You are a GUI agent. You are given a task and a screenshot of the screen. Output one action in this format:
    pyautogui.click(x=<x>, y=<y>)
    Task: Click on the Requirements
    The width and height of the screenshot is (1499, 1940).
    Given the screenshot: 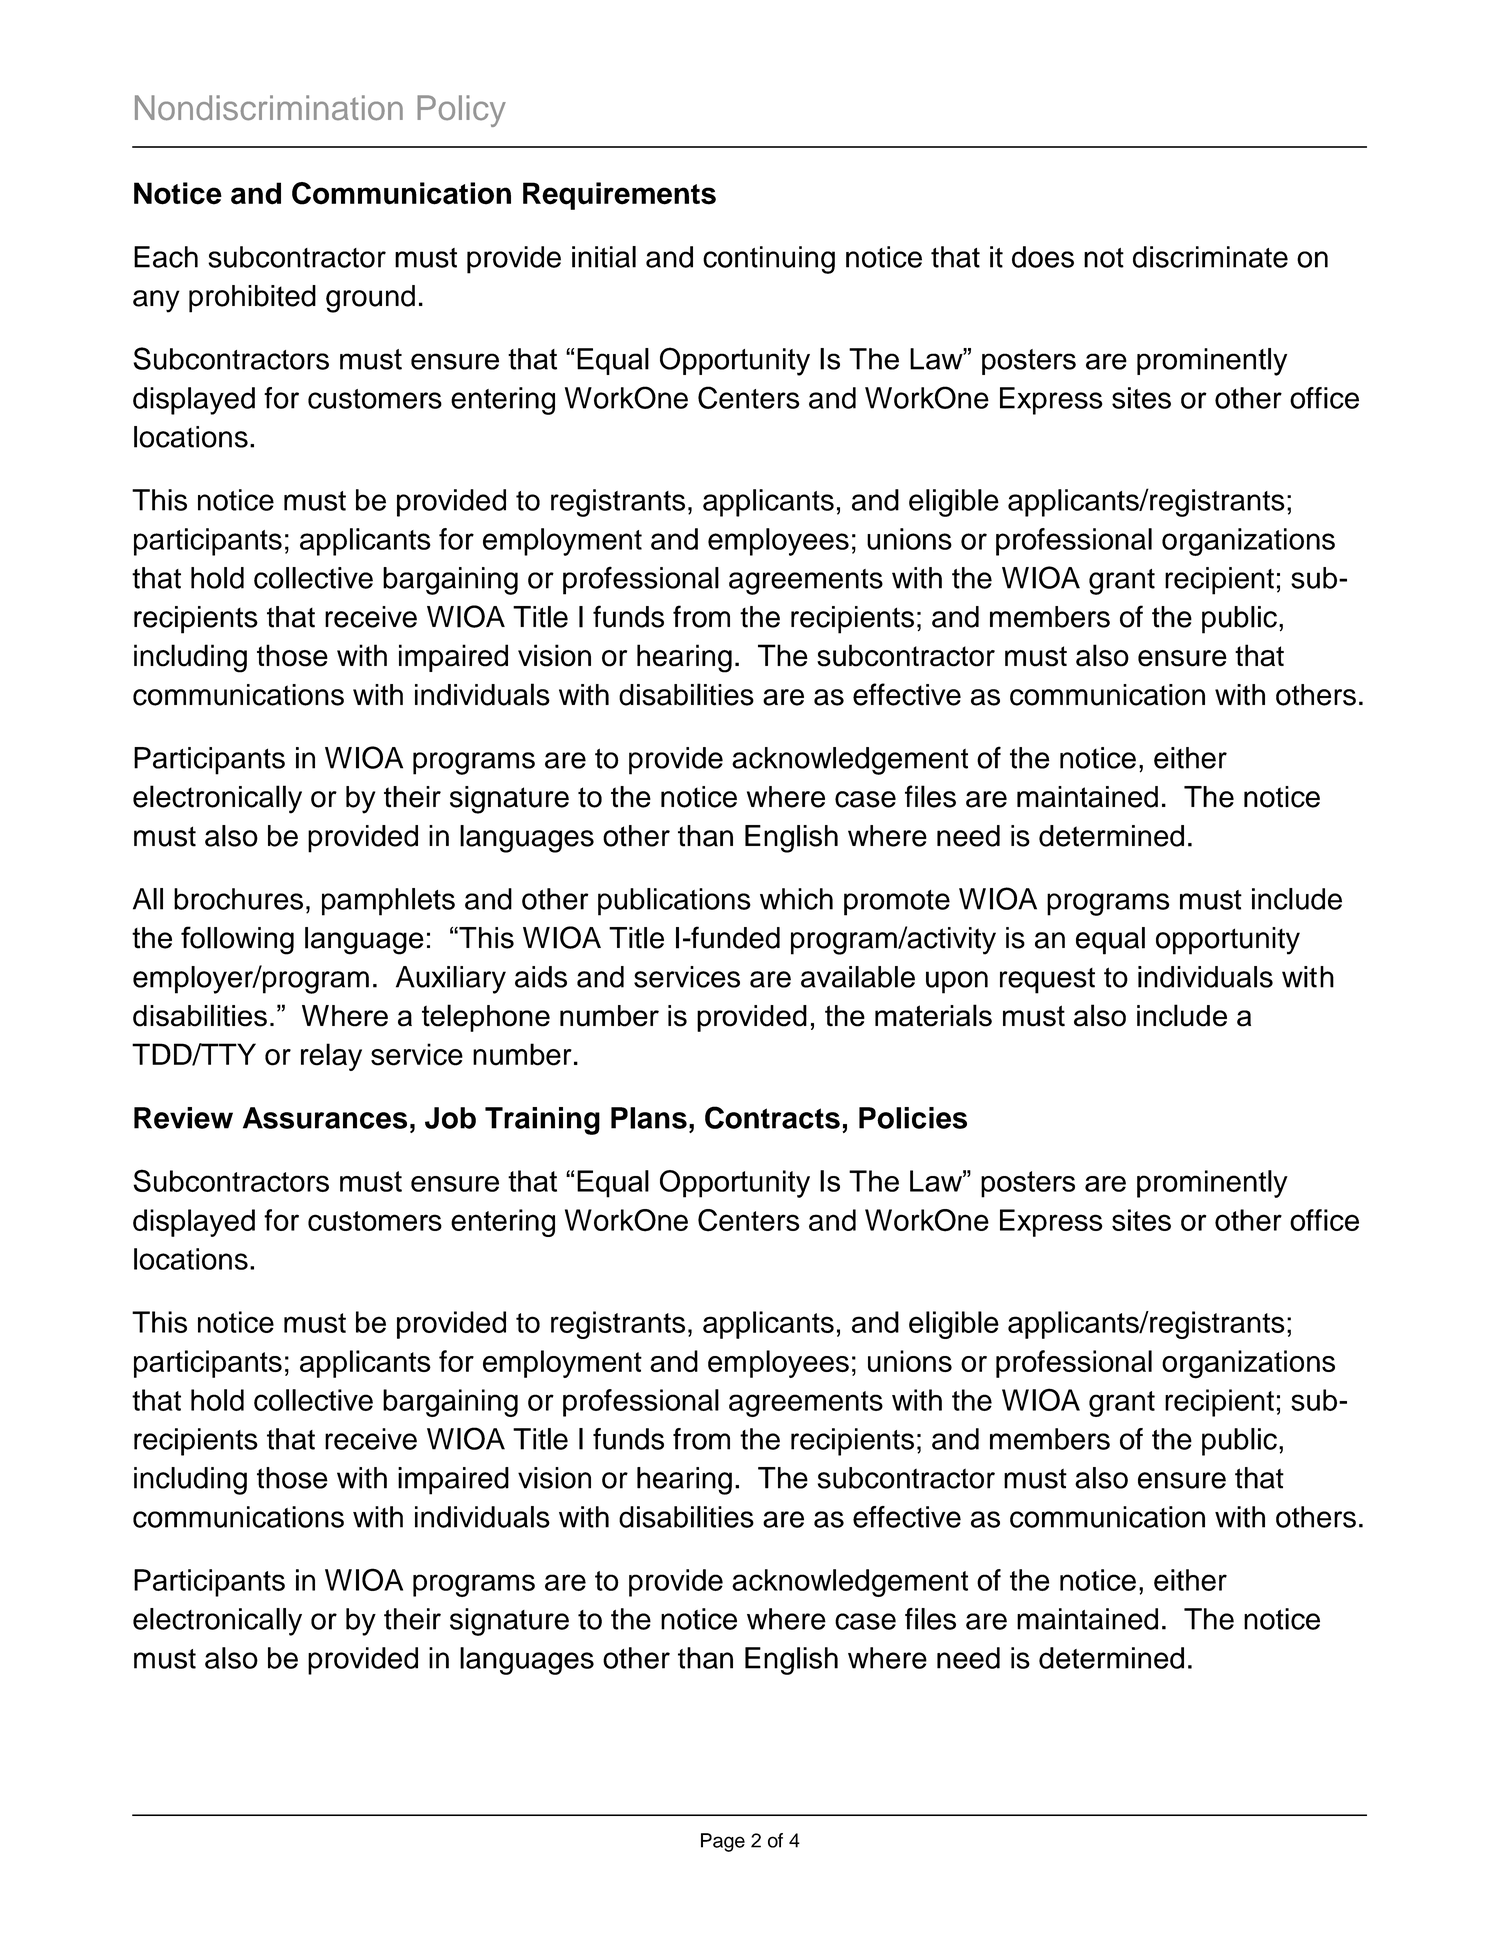 What is the action you would take?
    pyautogui.click(x=619, y=196)
